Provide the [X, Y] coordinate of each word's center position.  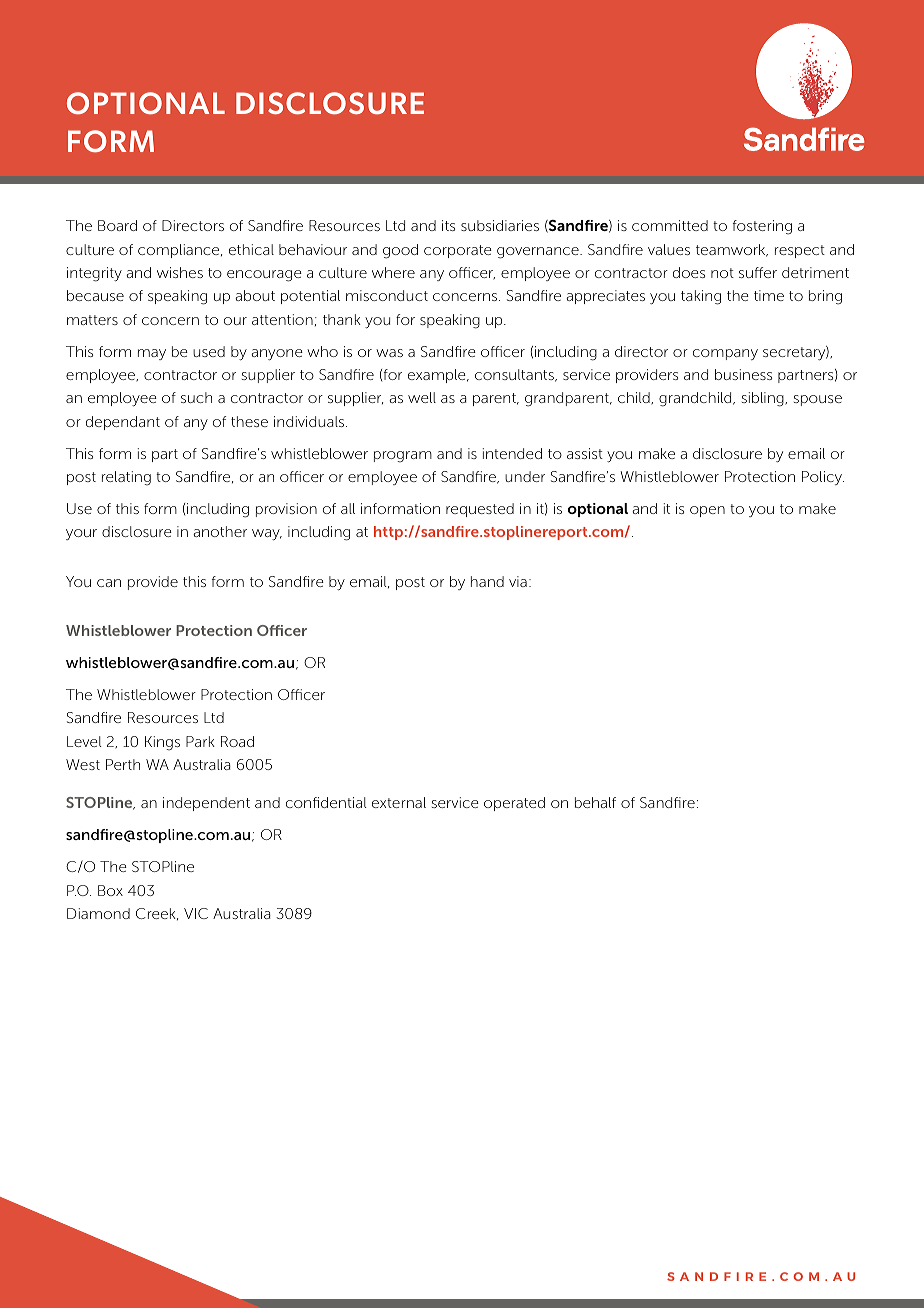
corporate [458, 251]
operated [514, 804]
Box [110, 890]
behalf [595, 802]
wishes [180, 272]
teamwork [732, 250]
